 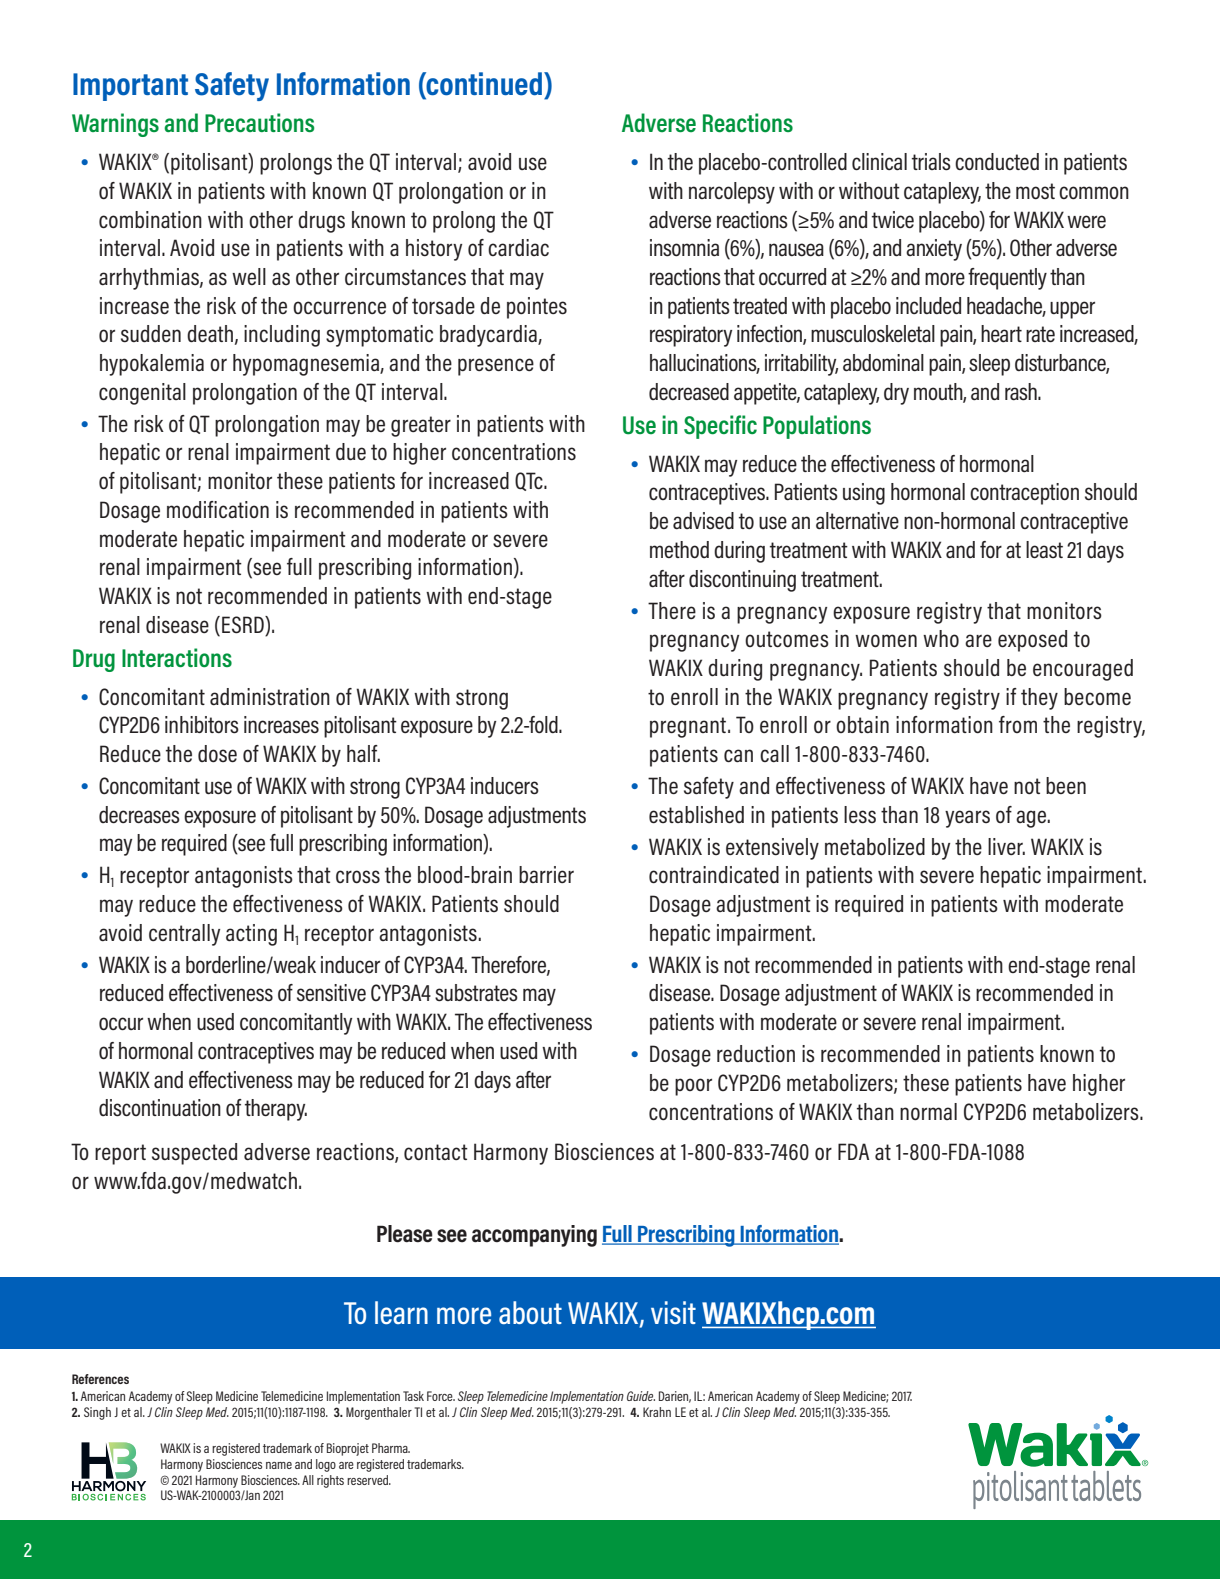 I want to click on narcolepsy, so click(x=732, y=193).
